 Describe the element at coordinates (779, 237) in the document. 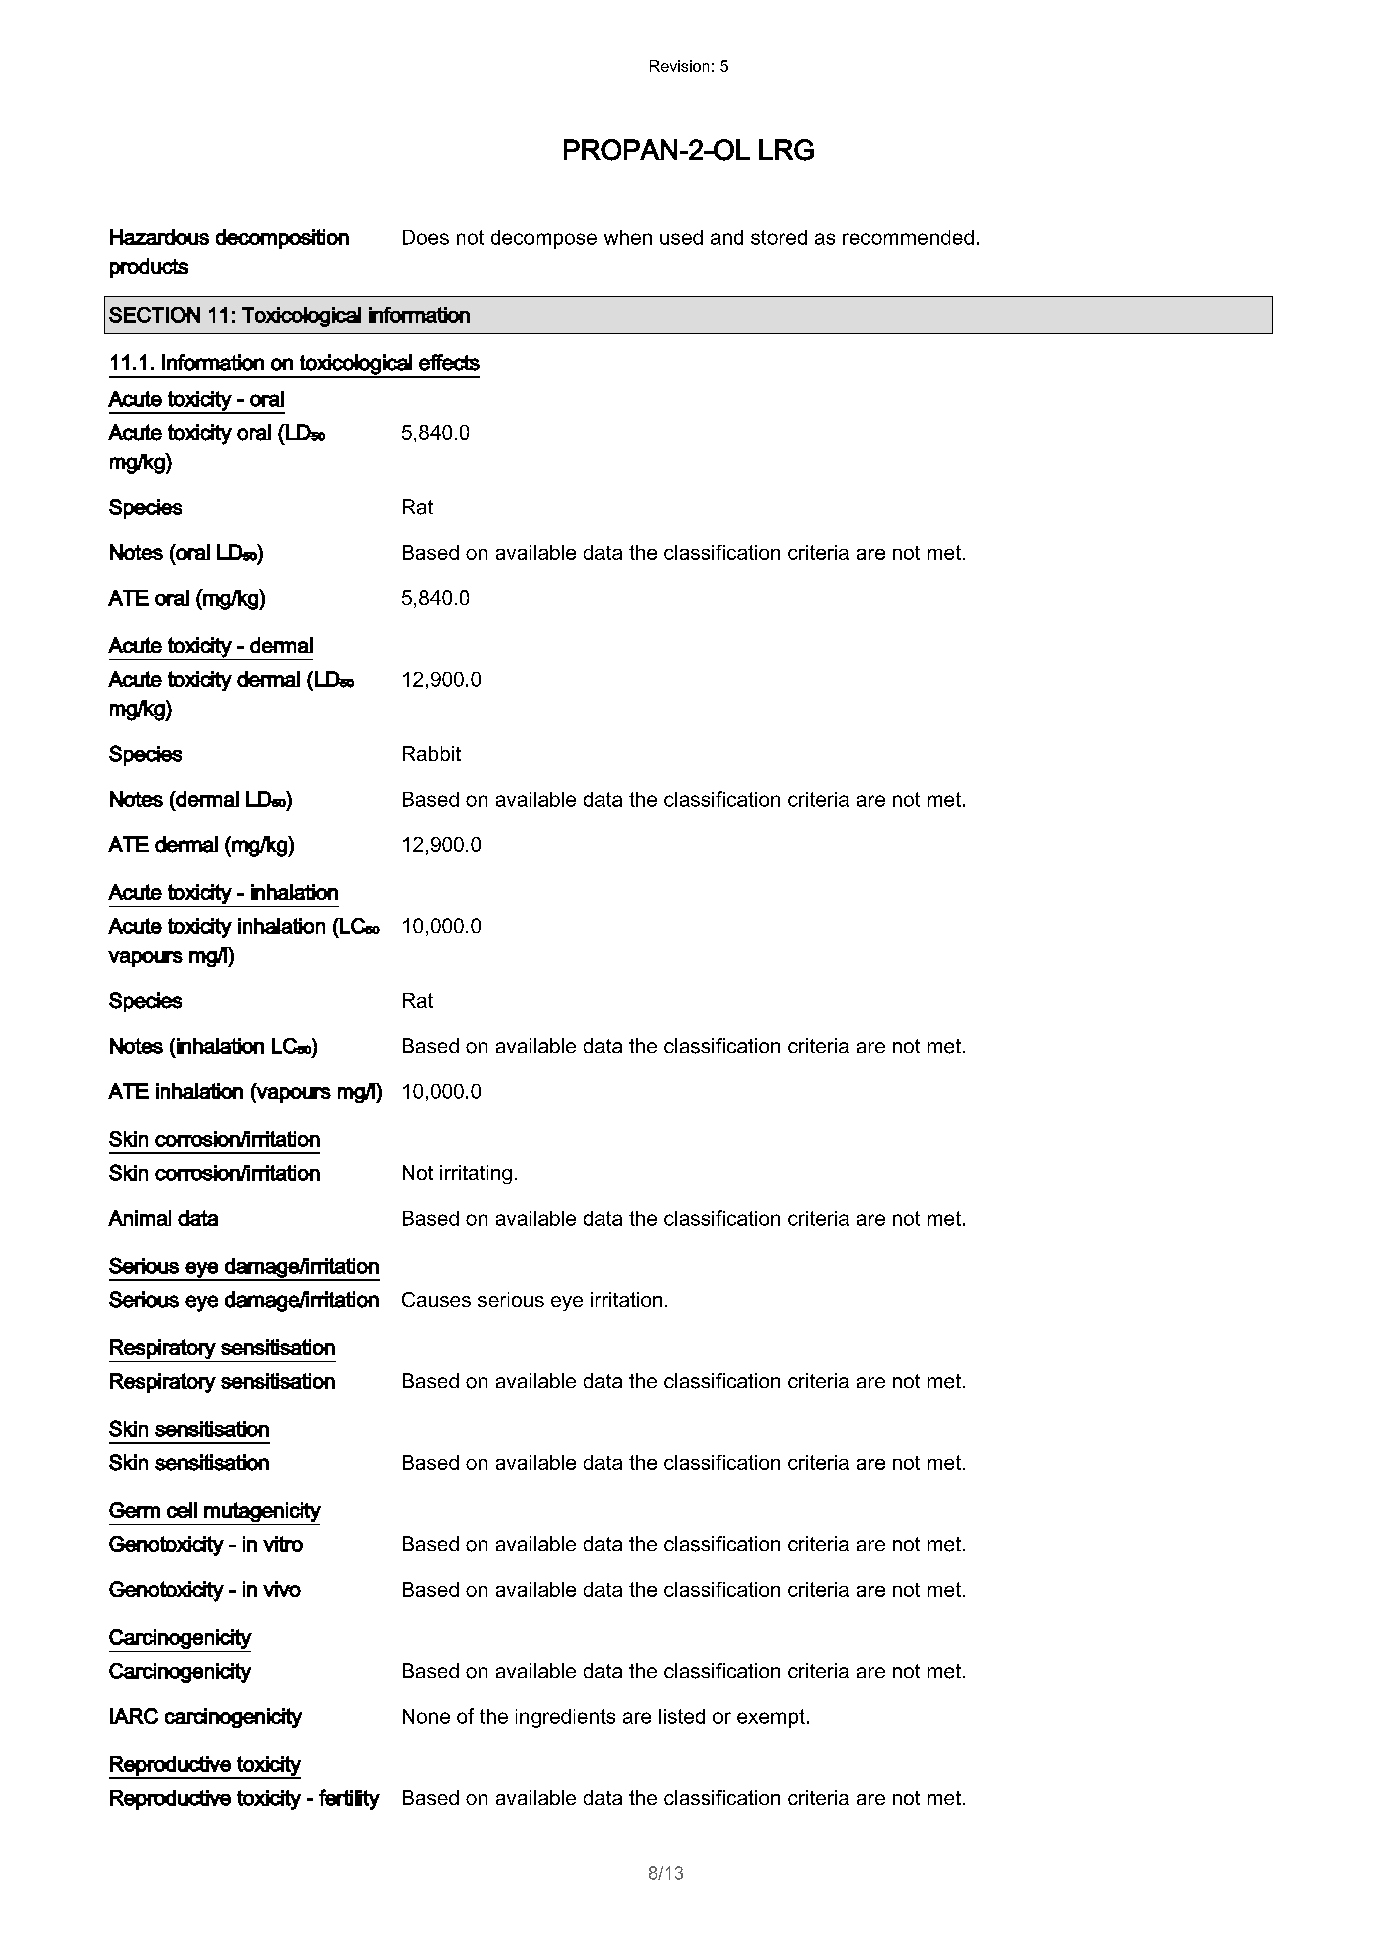

I see `stored` at that location.
